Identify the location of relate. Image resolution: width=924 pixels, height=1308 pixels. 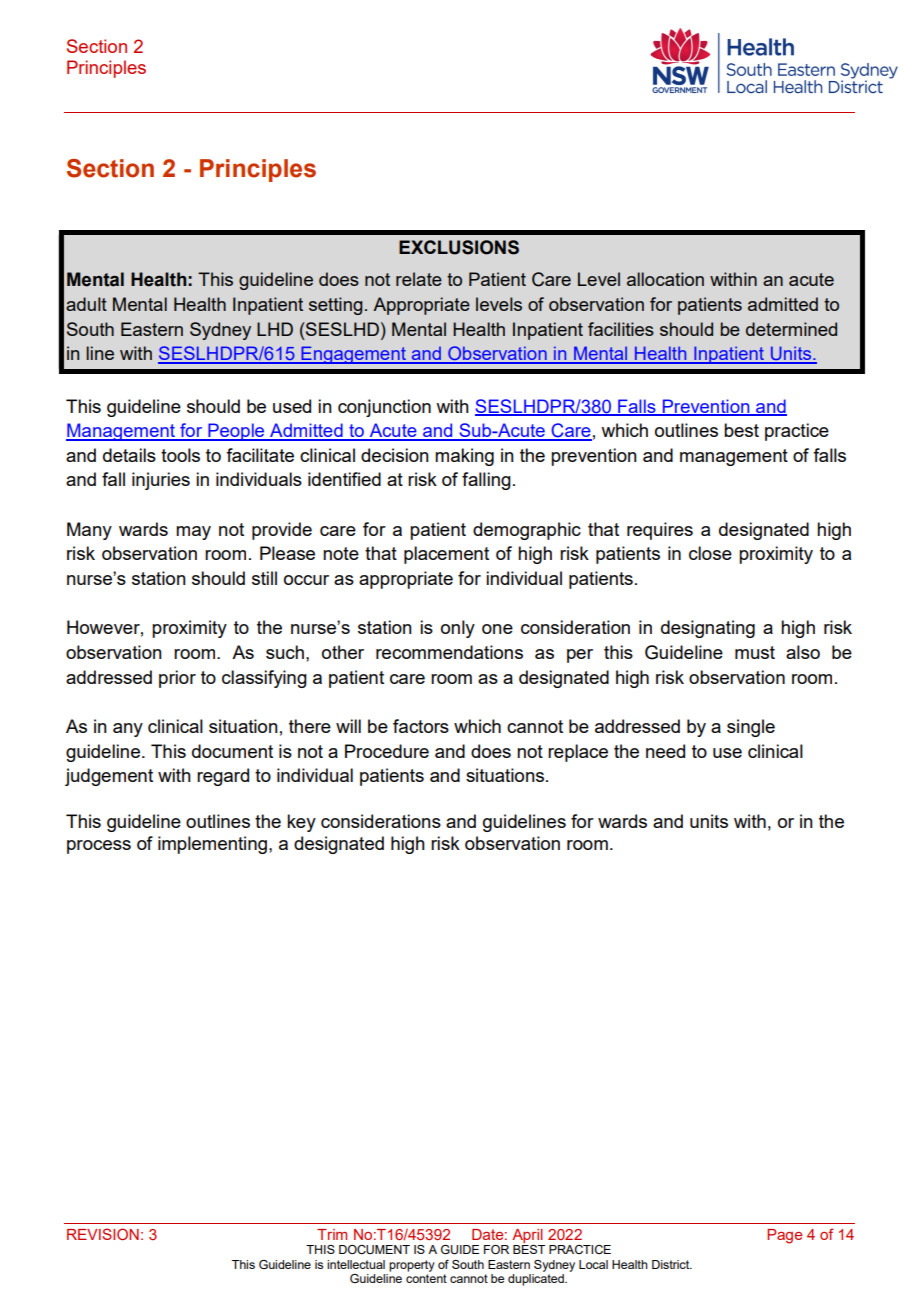
(419, 279).
